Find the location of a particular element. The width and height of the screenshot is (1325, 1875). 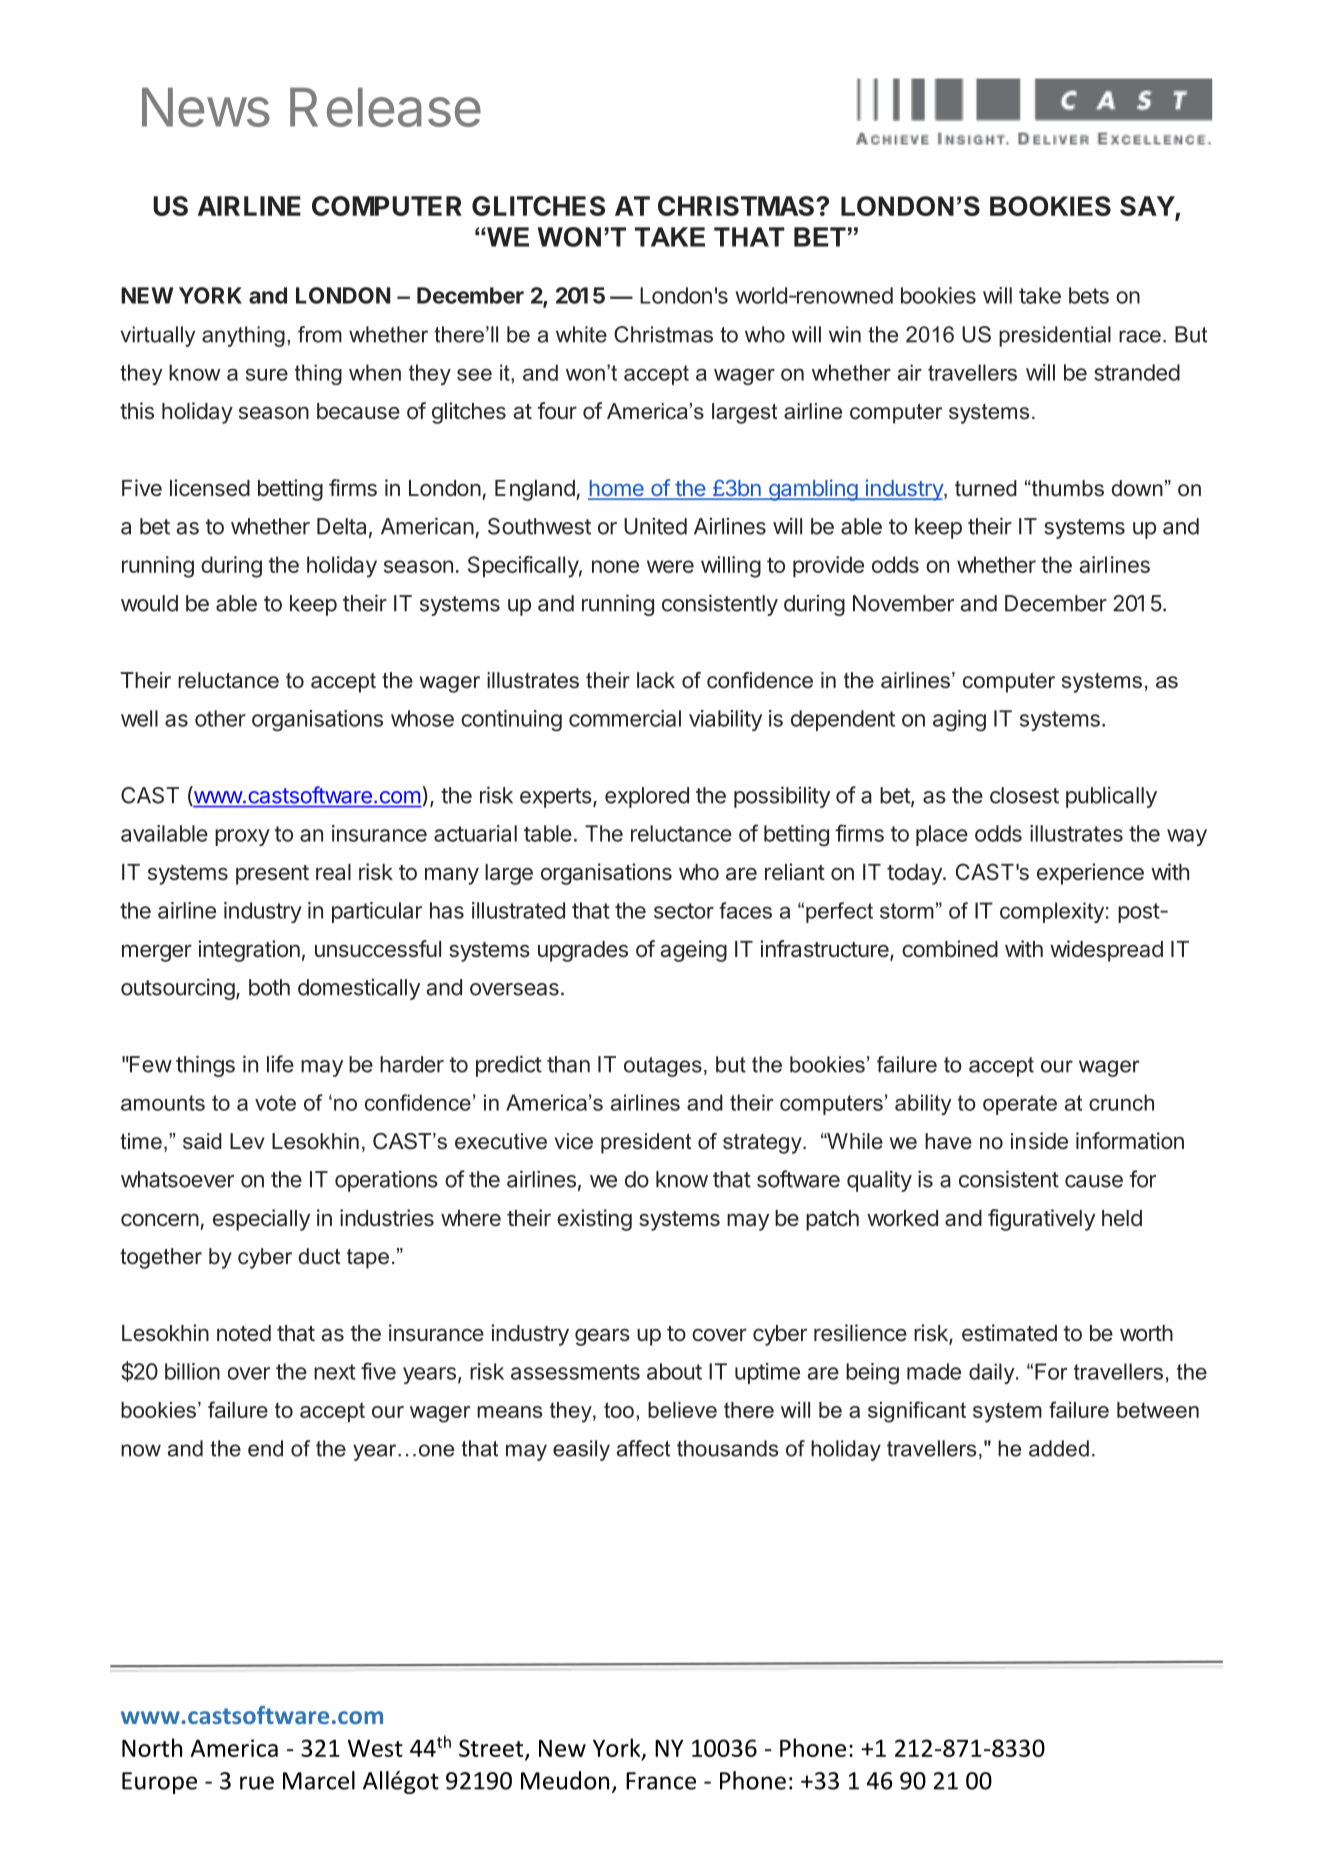

outages is located at coordinates (663, 1067).
